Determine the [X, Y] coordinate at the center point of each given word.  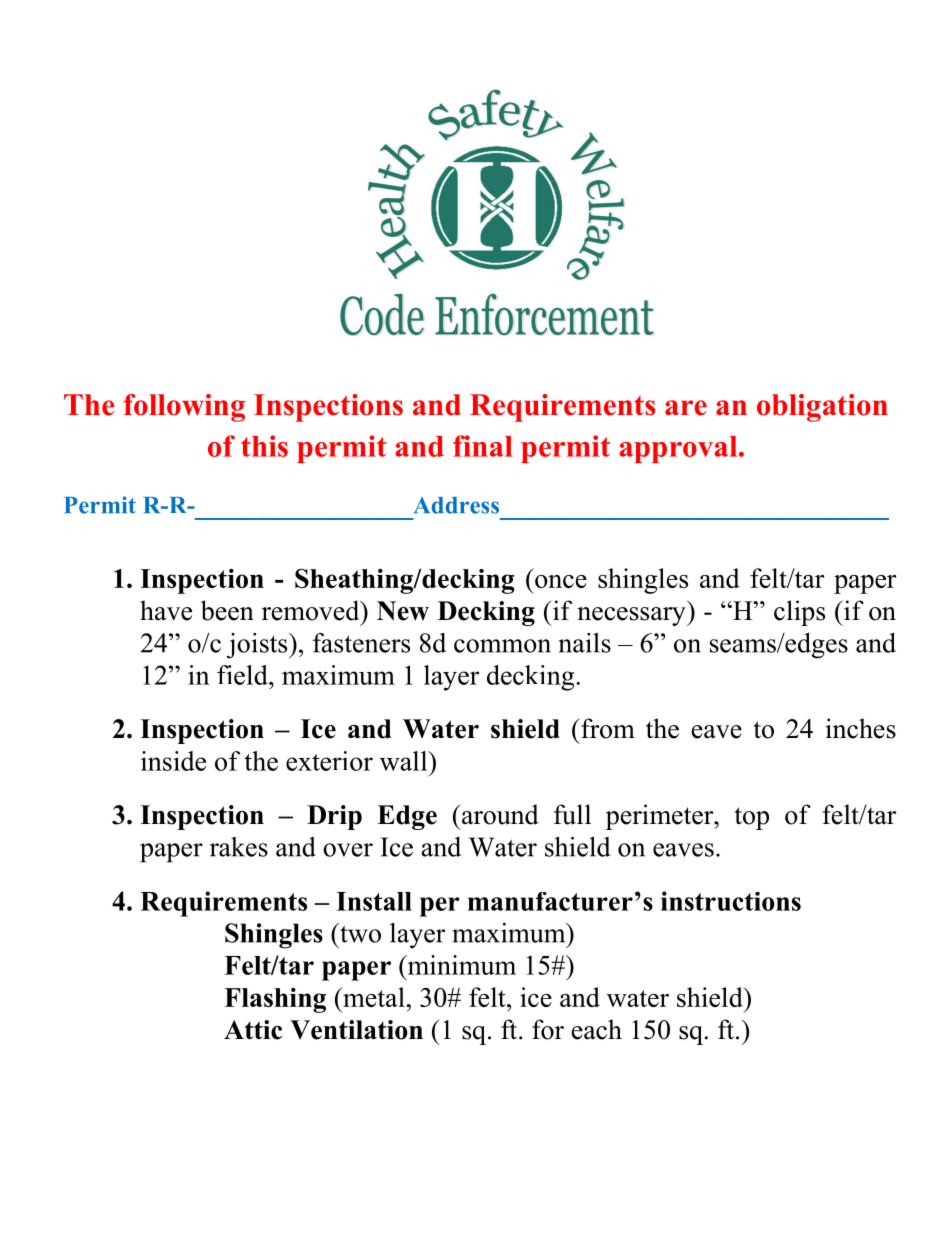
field [243, 675]
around [499, 814]
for [548, 1029]
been [227, 610]
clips [799, 613]
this [264, 446]
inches [861, 728]
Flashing [275, 1000]
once [561, 581]
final [483, 446]
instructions [731, 901]
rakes [239, 847]
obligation [822, 408]
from [607, 728]
